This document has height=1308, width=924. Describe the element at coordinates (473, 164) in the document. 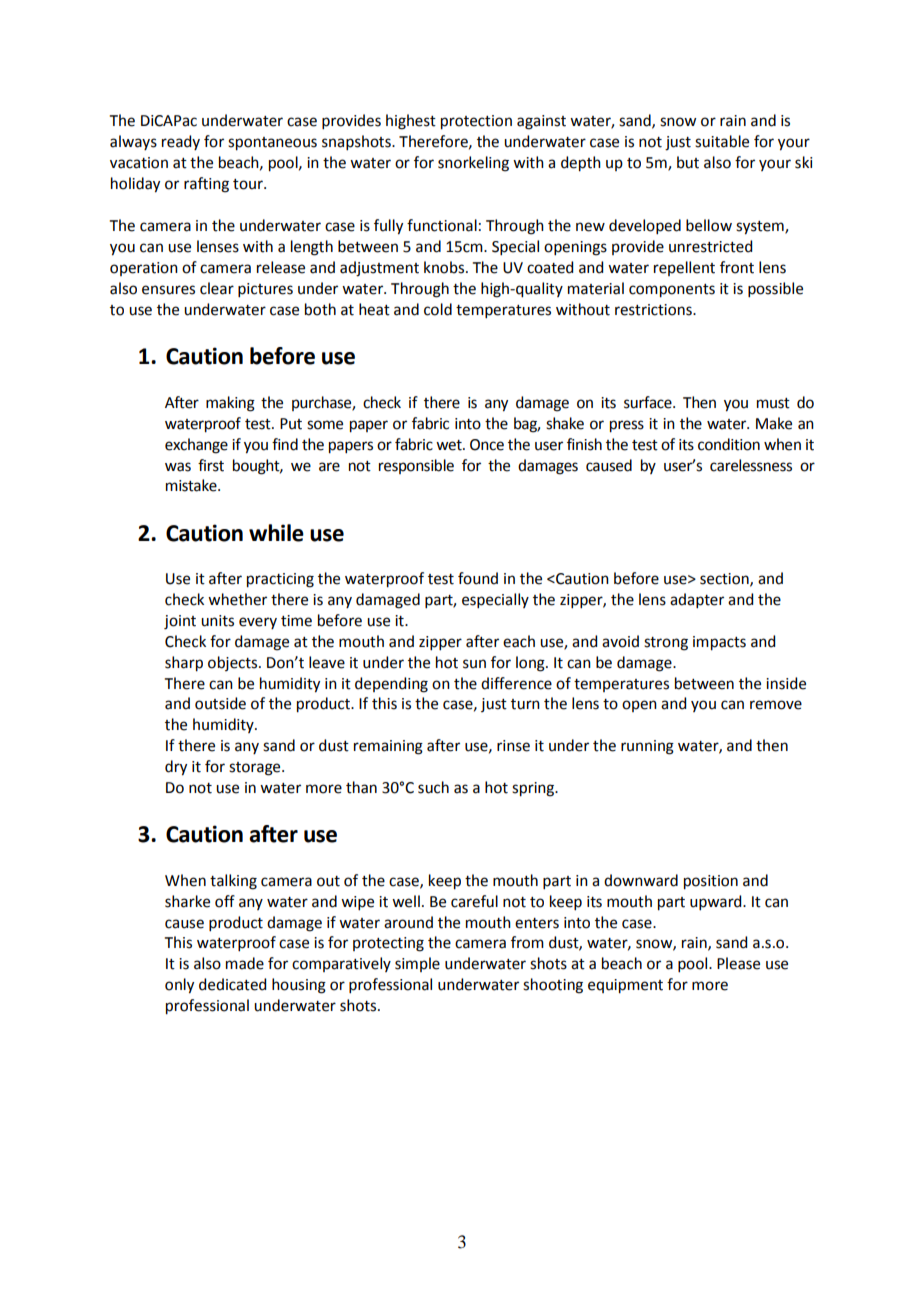

I see `snorkeling` at that location.
